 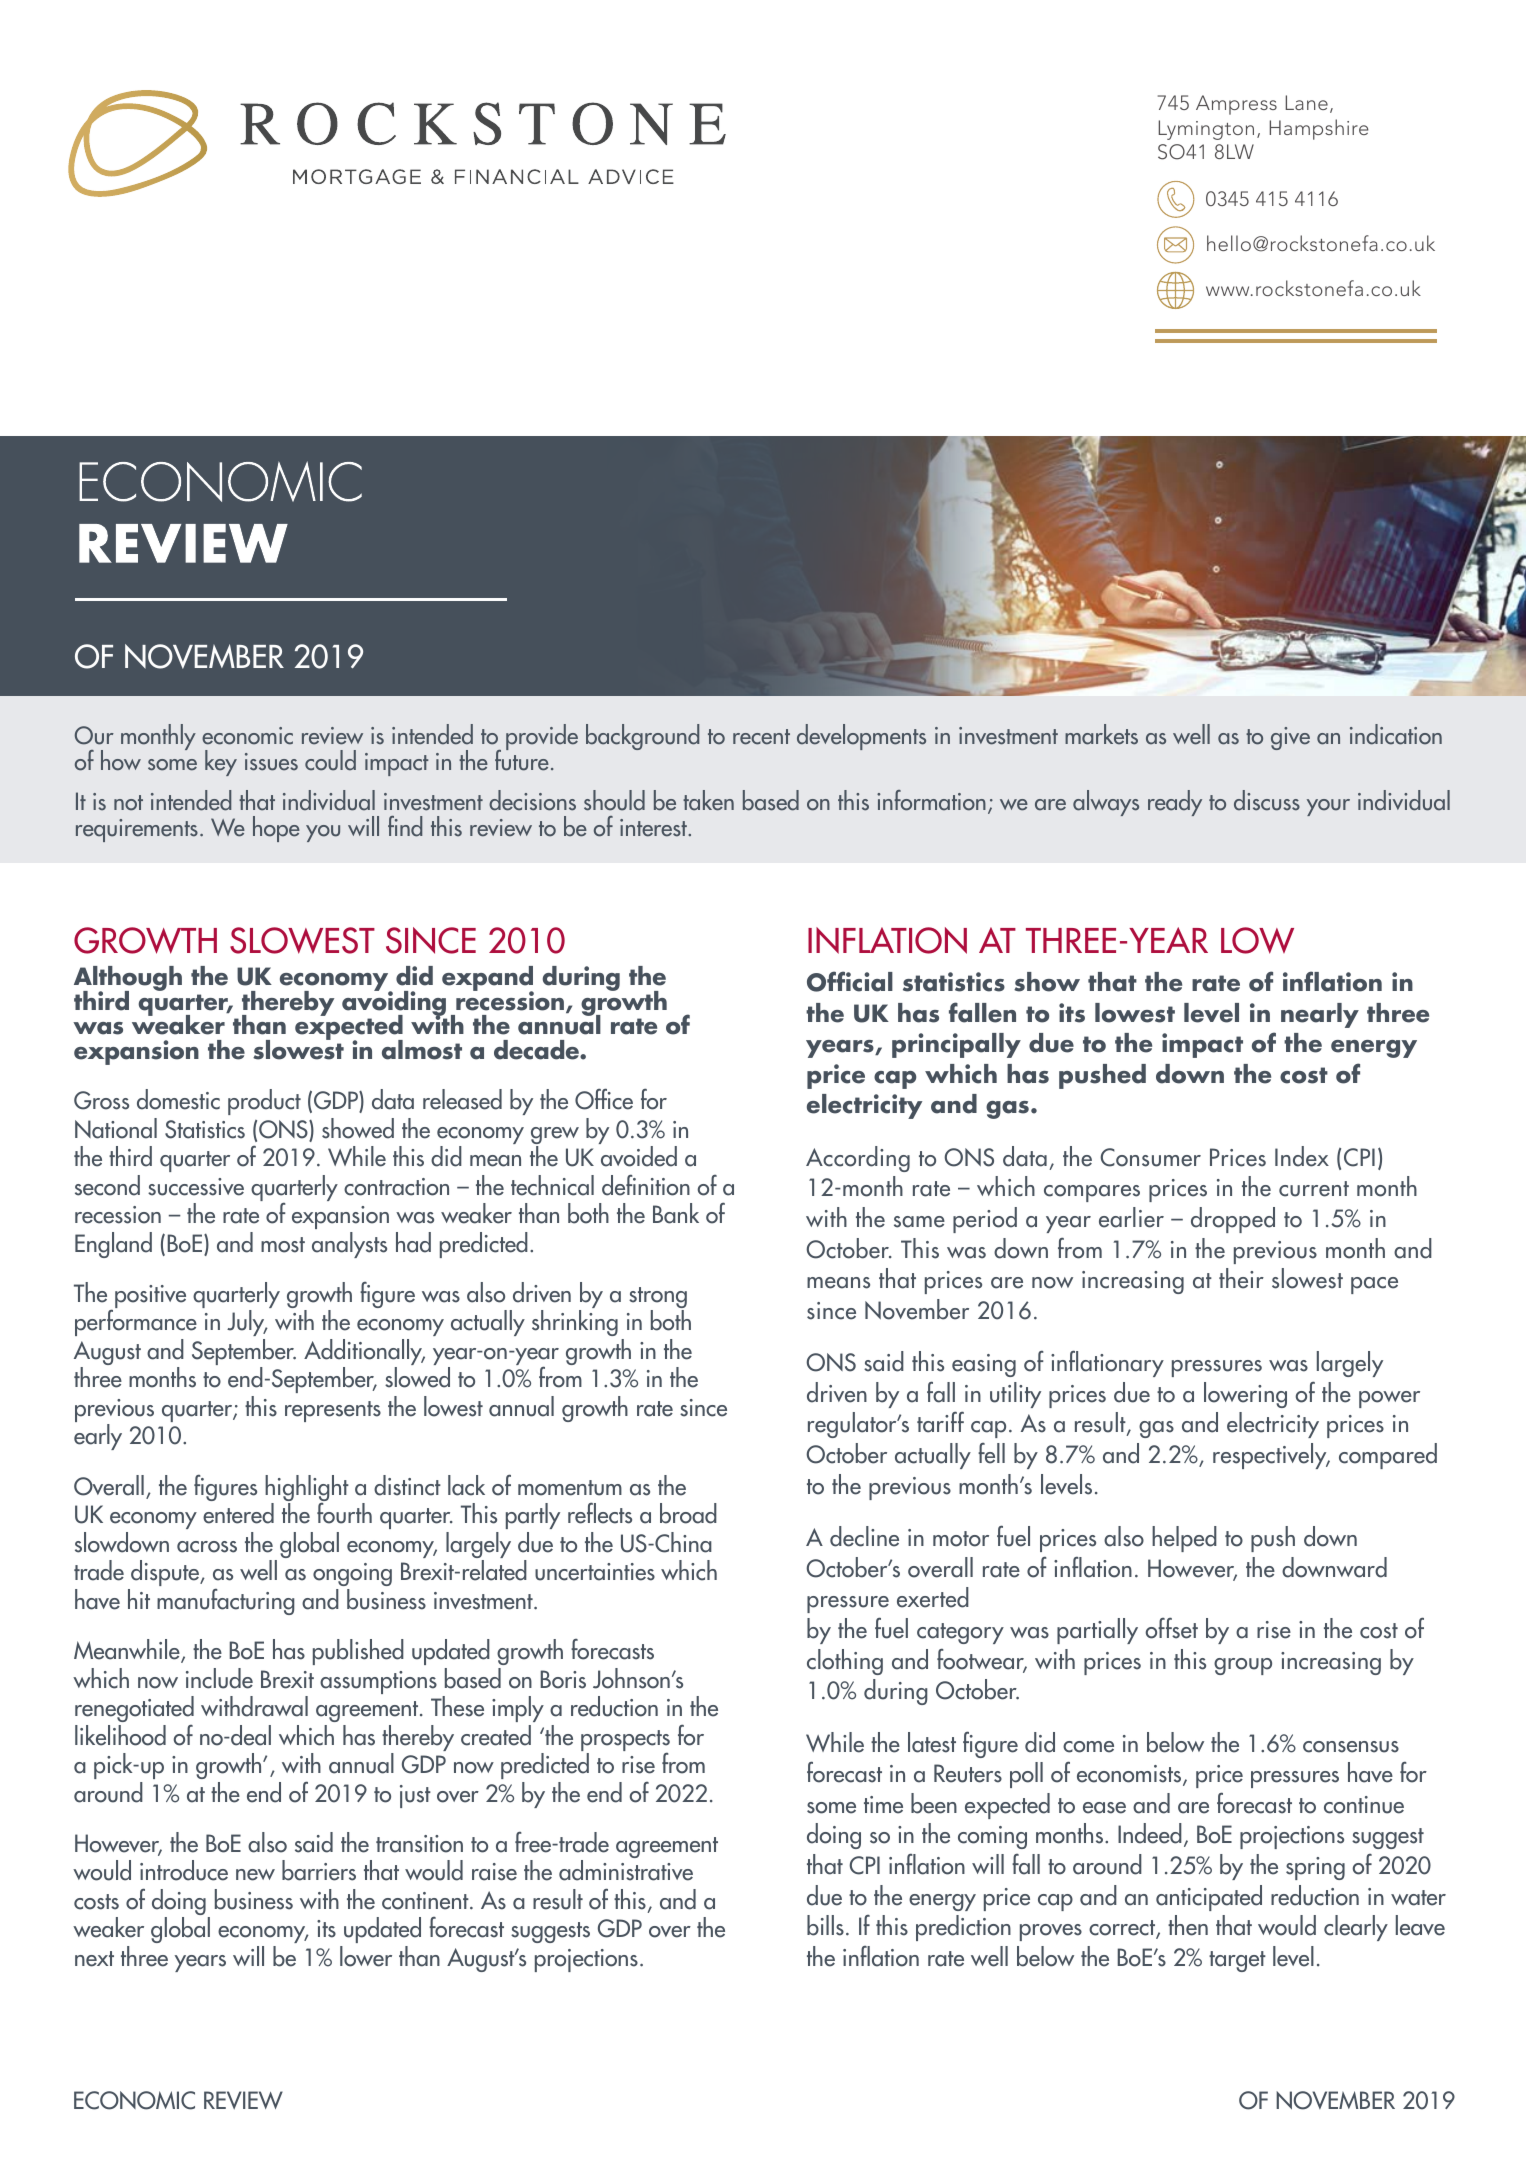 I want to click on Hampshire, so click(x=1319, y=129).
